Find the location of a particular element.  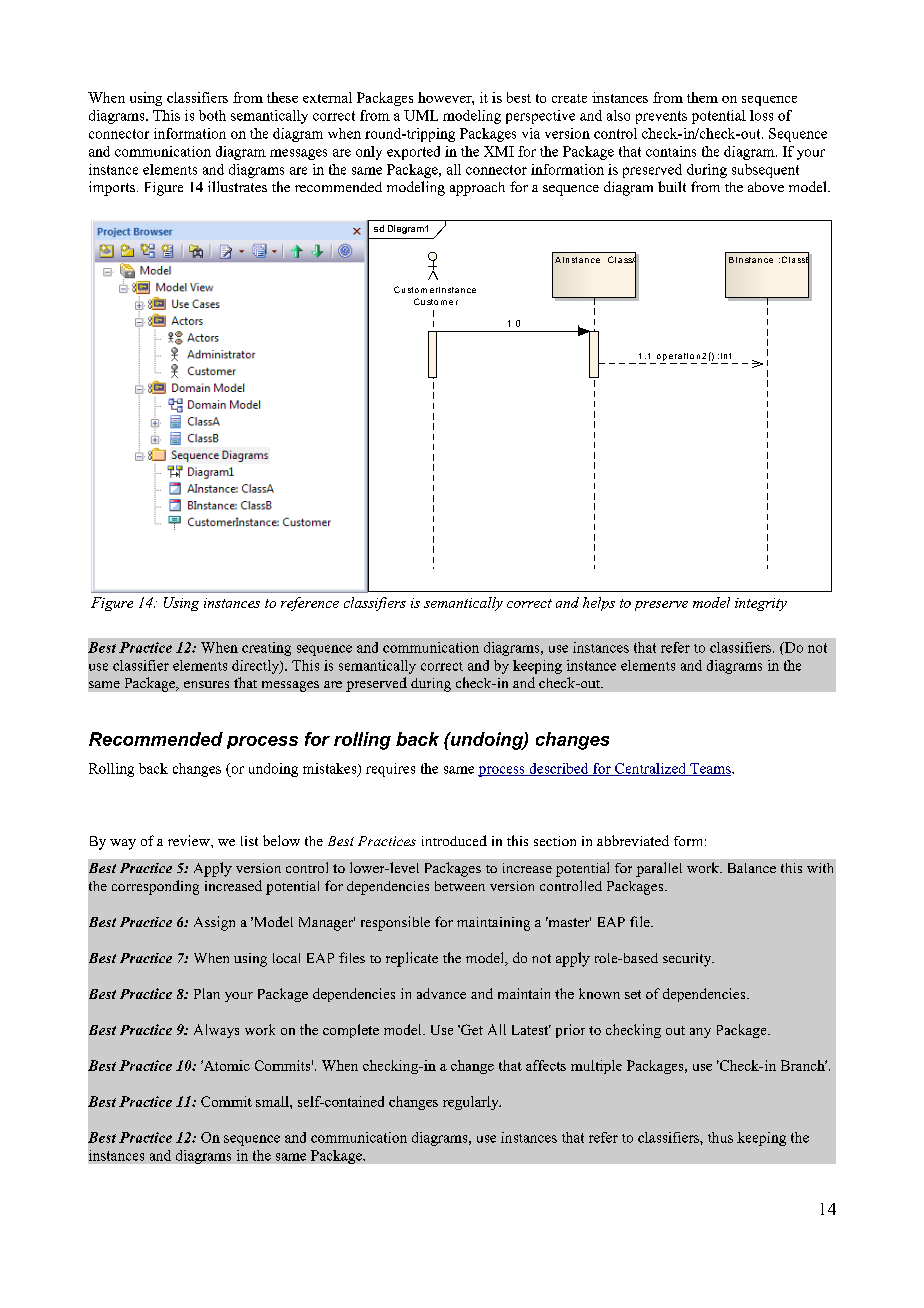

Atomic is located at coordinates (225, 1065).
